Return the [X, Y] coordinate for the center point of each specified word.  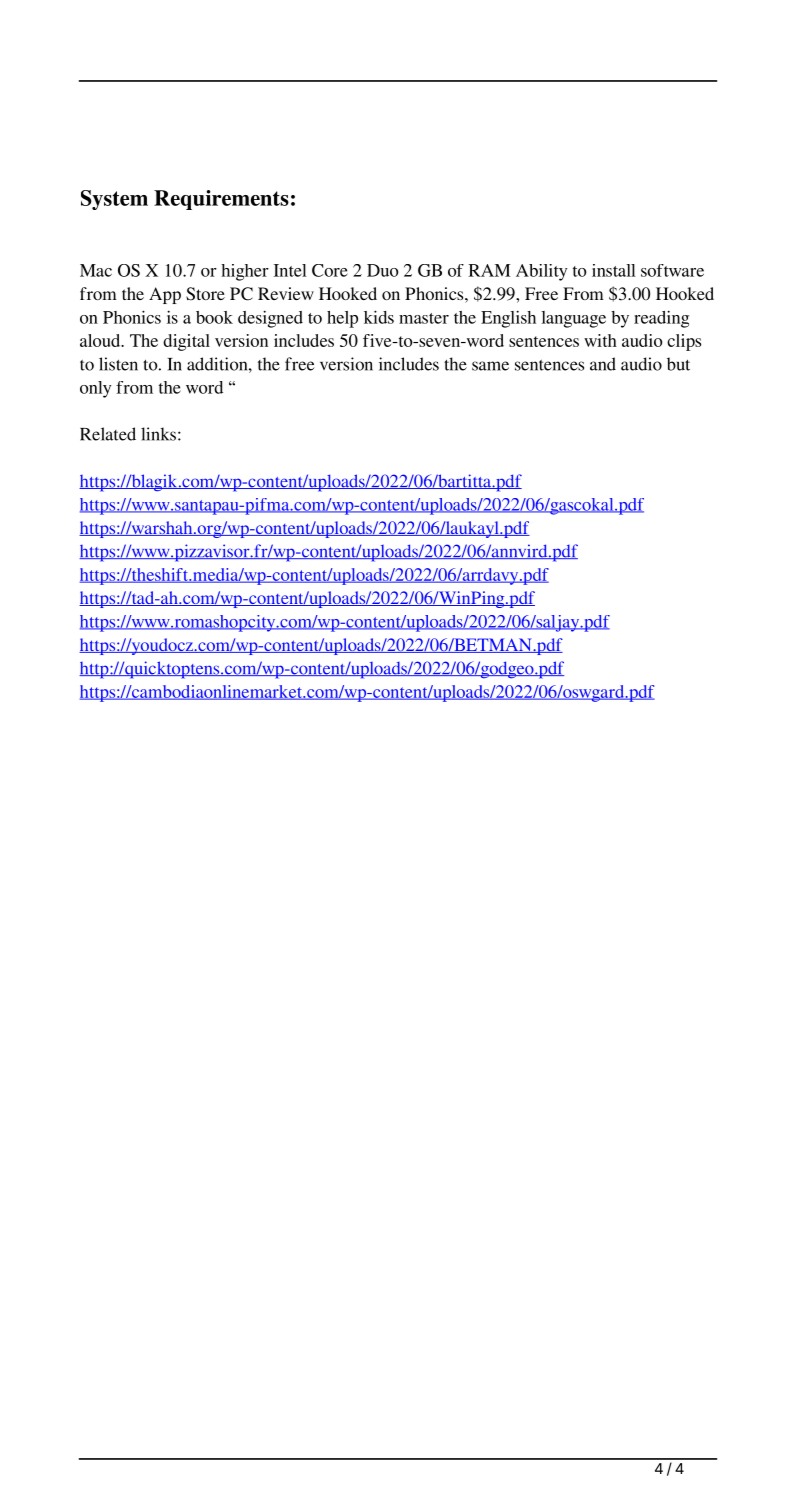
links [158, 434]
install [614, 270]
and [603, 364]
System [114, 200]
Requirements [221, 200]
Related [108, 434]
